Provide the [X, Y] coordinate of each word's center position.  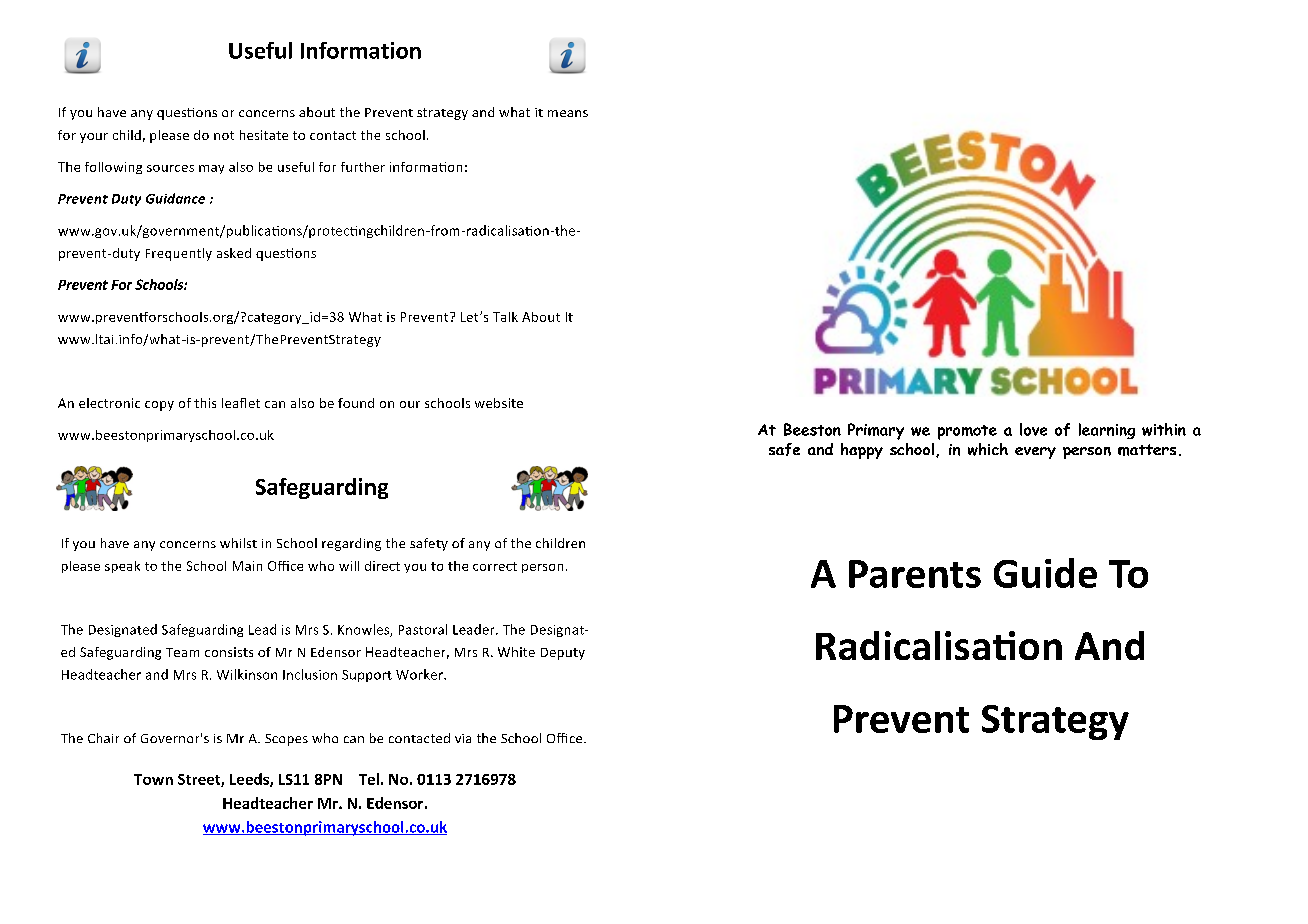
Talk [505, 317]
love [1033, 429]
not [224, 135]
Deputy [563, 654]
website [499, 403]
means [568, 113]
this [205, 403]
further [363, 167]
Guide [1045, 573]
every [1035, 453]
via [463, 738]
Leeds [250, 780]
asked [234, 253]
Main [247, 566]
